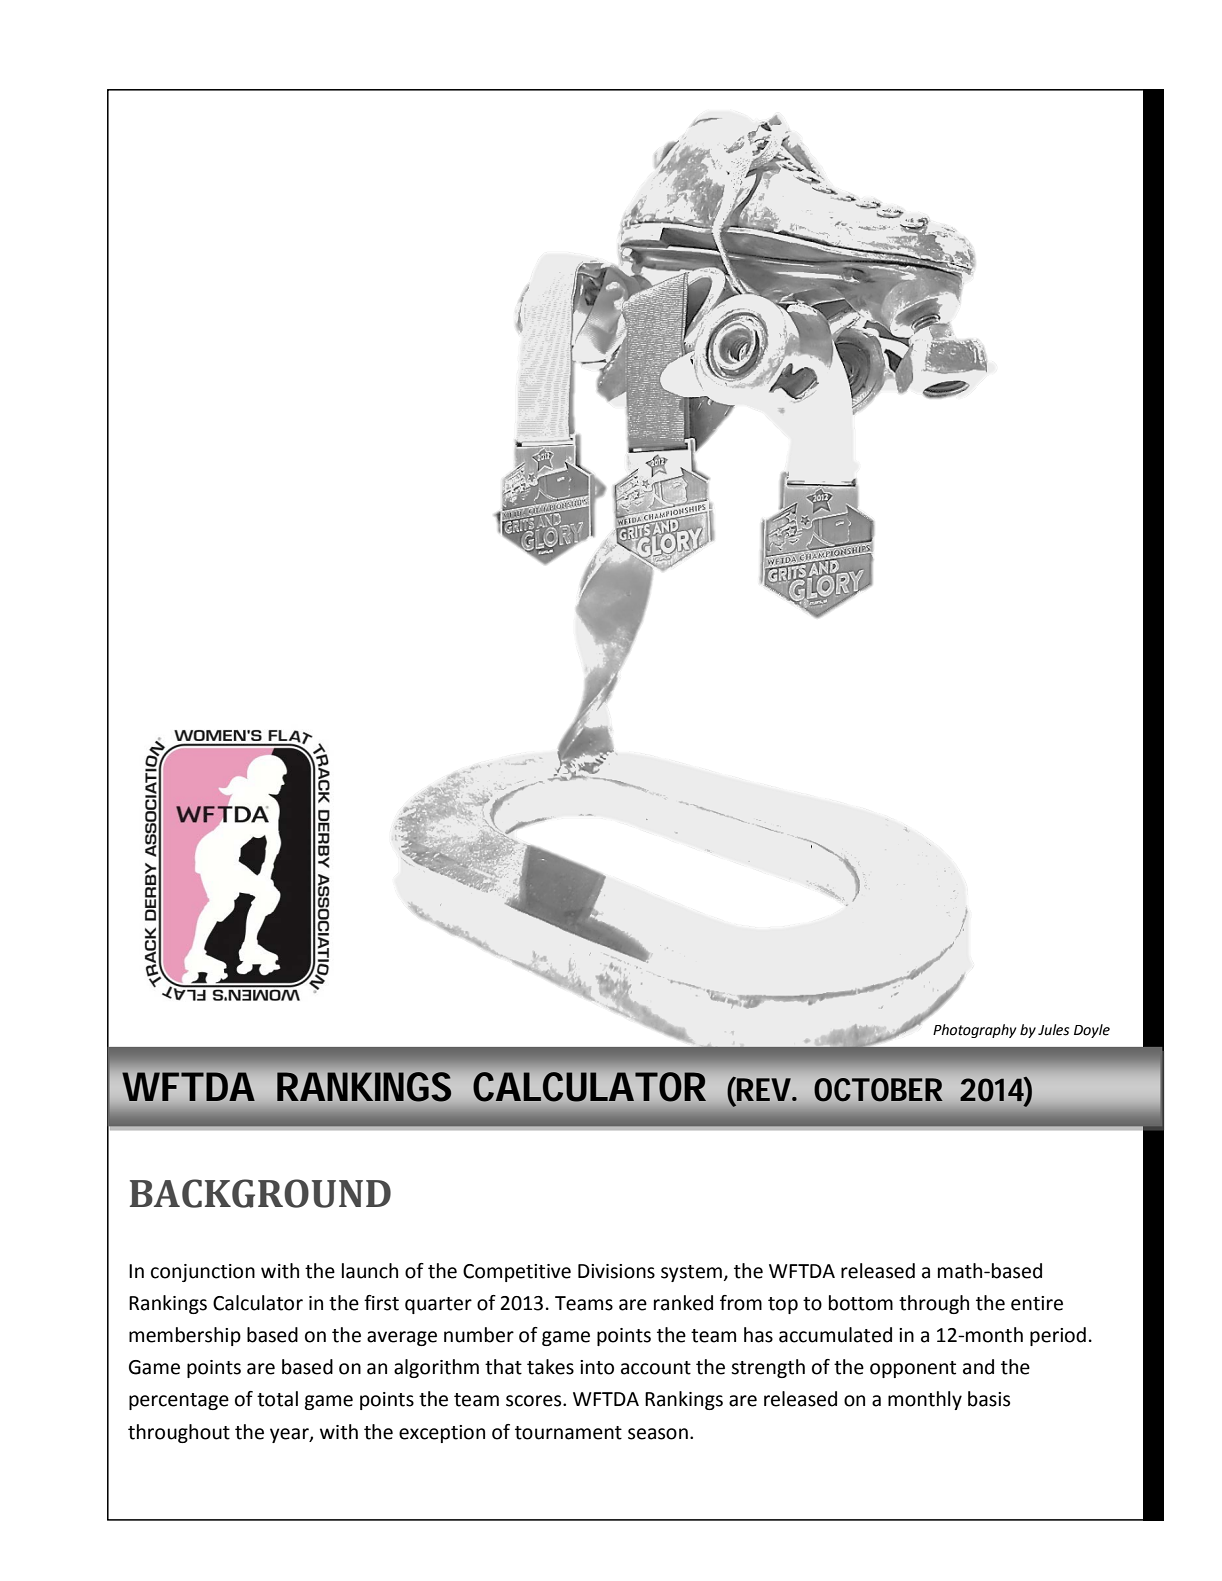 This document has width=1222, height=1581. What do you see at coordinates (974, 1031) in the document?
I see `Photography` at bounding box center [974, 1031].
